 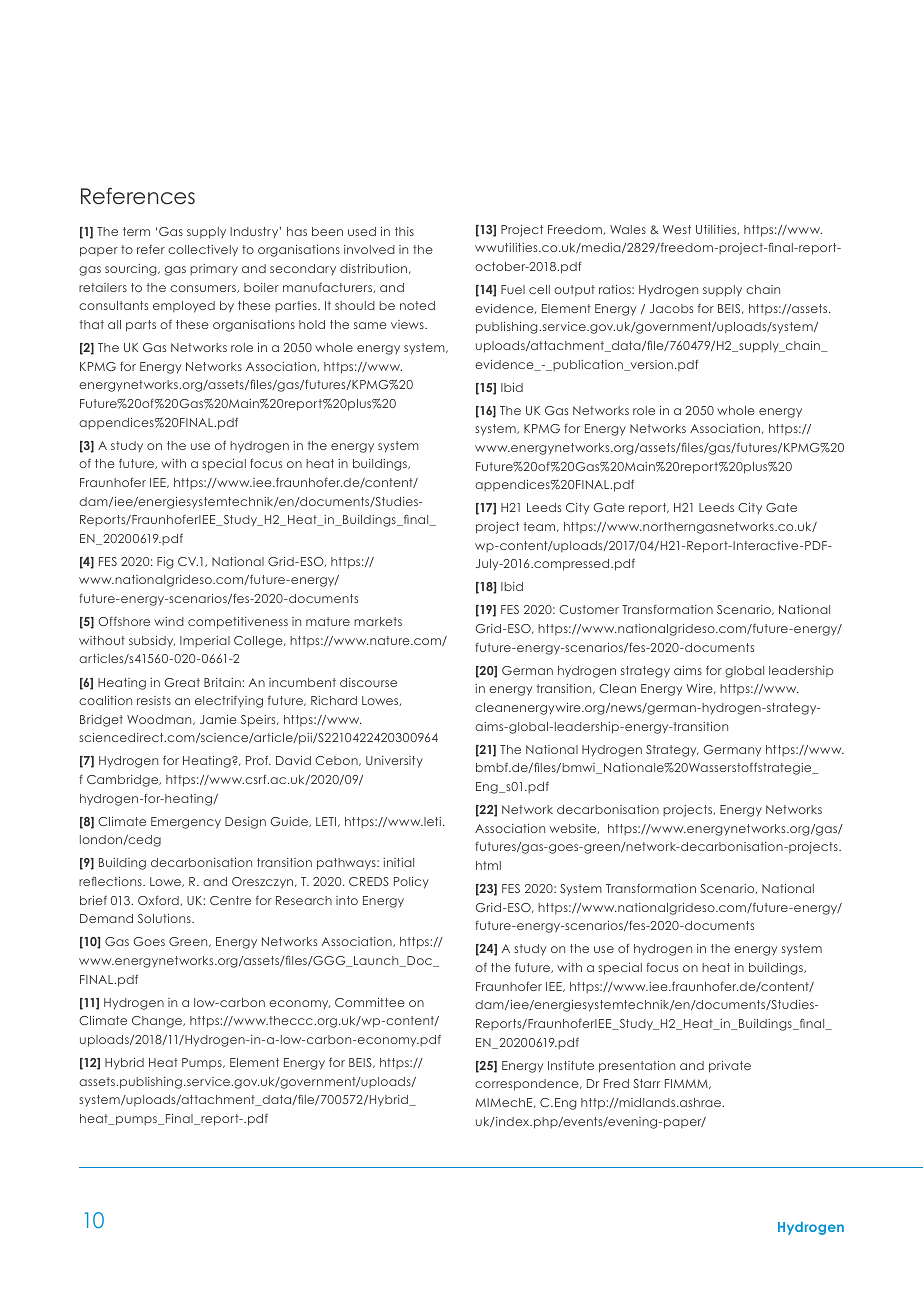 I want to click on Fig, so click(x=165, y=563).
